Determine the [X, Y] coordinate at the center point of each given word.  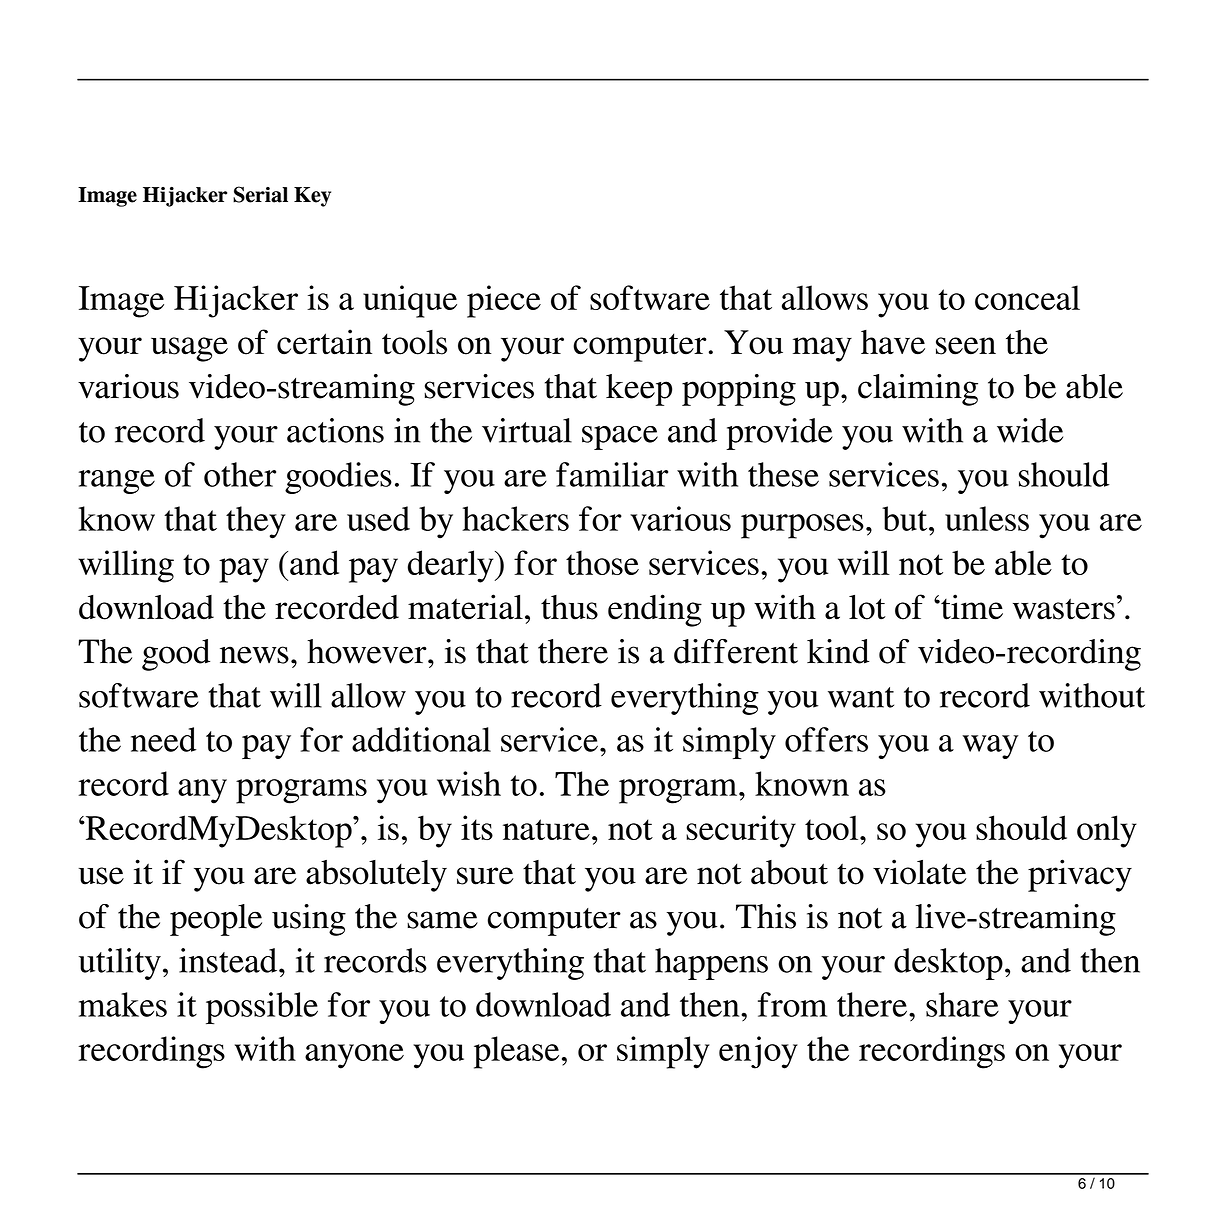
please [516, 1052]
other [240, 474]
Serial [260, 194]
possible [262, 1008]
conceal [1027, 297]
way [990, 747]
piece [504, 301]
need [163, 739]
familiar [612, 474]
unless [987, 518]
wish [469, 783]
